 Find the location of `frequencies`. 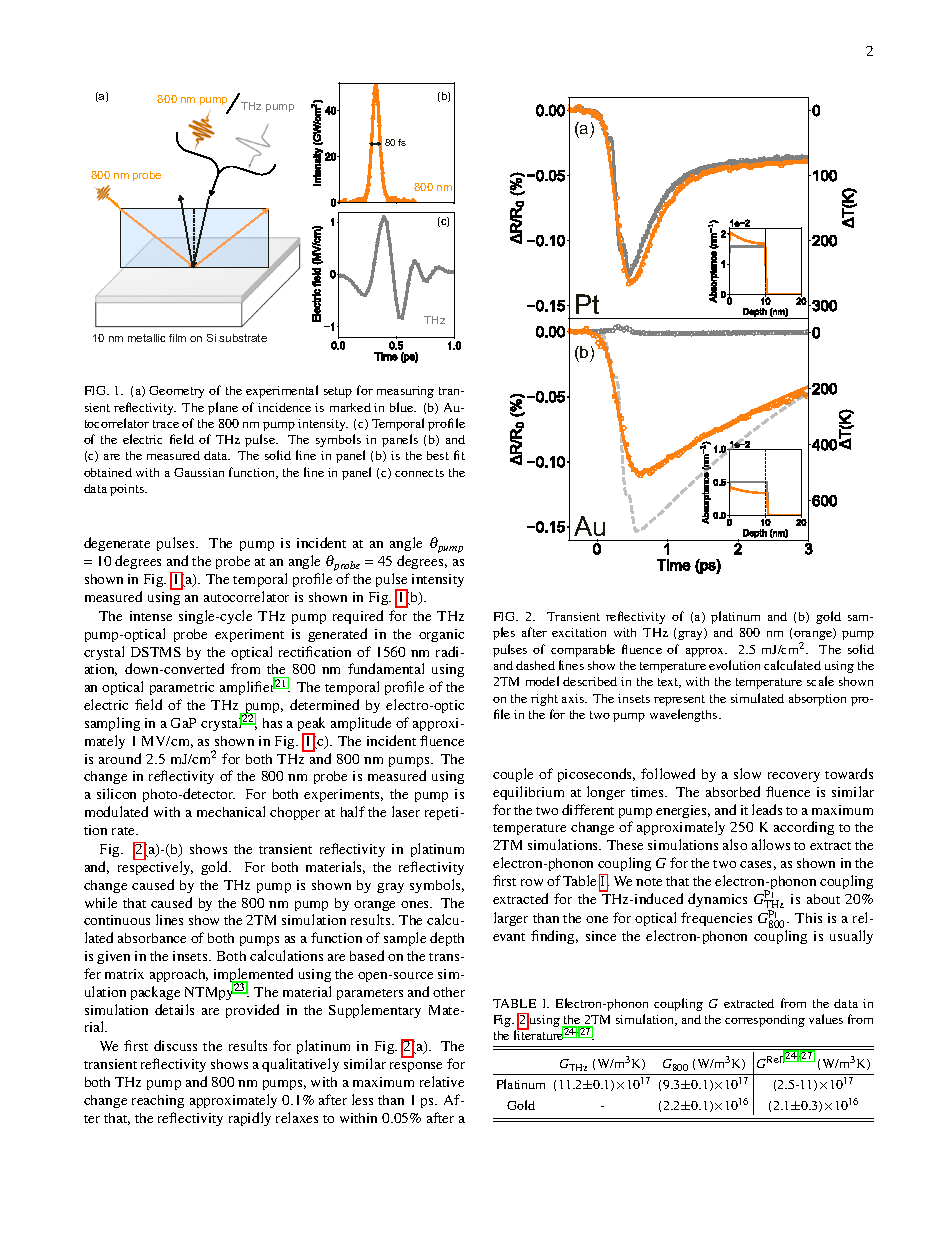

frequencies is located at coordinates (716, 919).
